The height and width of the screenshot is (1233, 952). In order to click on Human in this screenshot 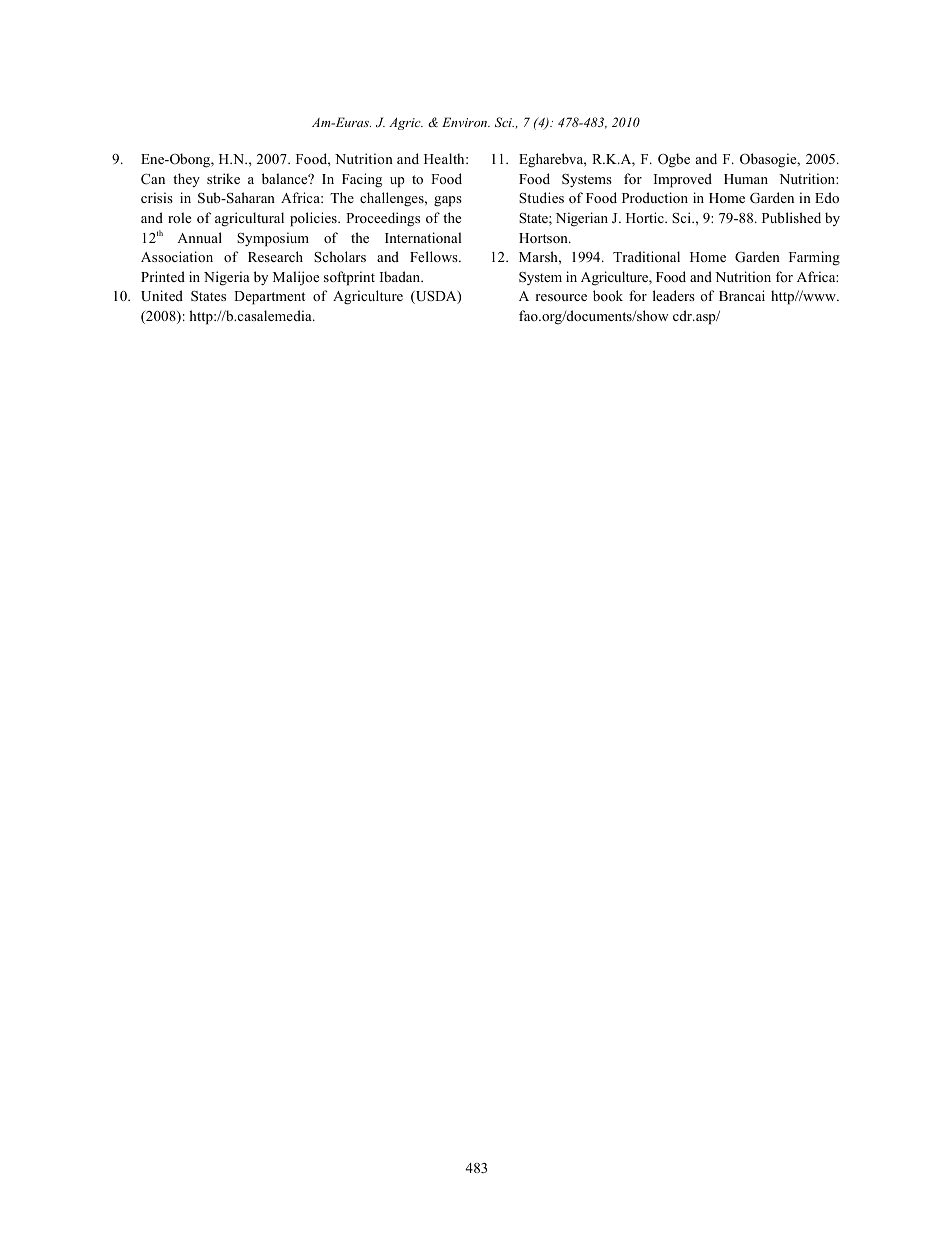, I will do `click(746, 179)`.
